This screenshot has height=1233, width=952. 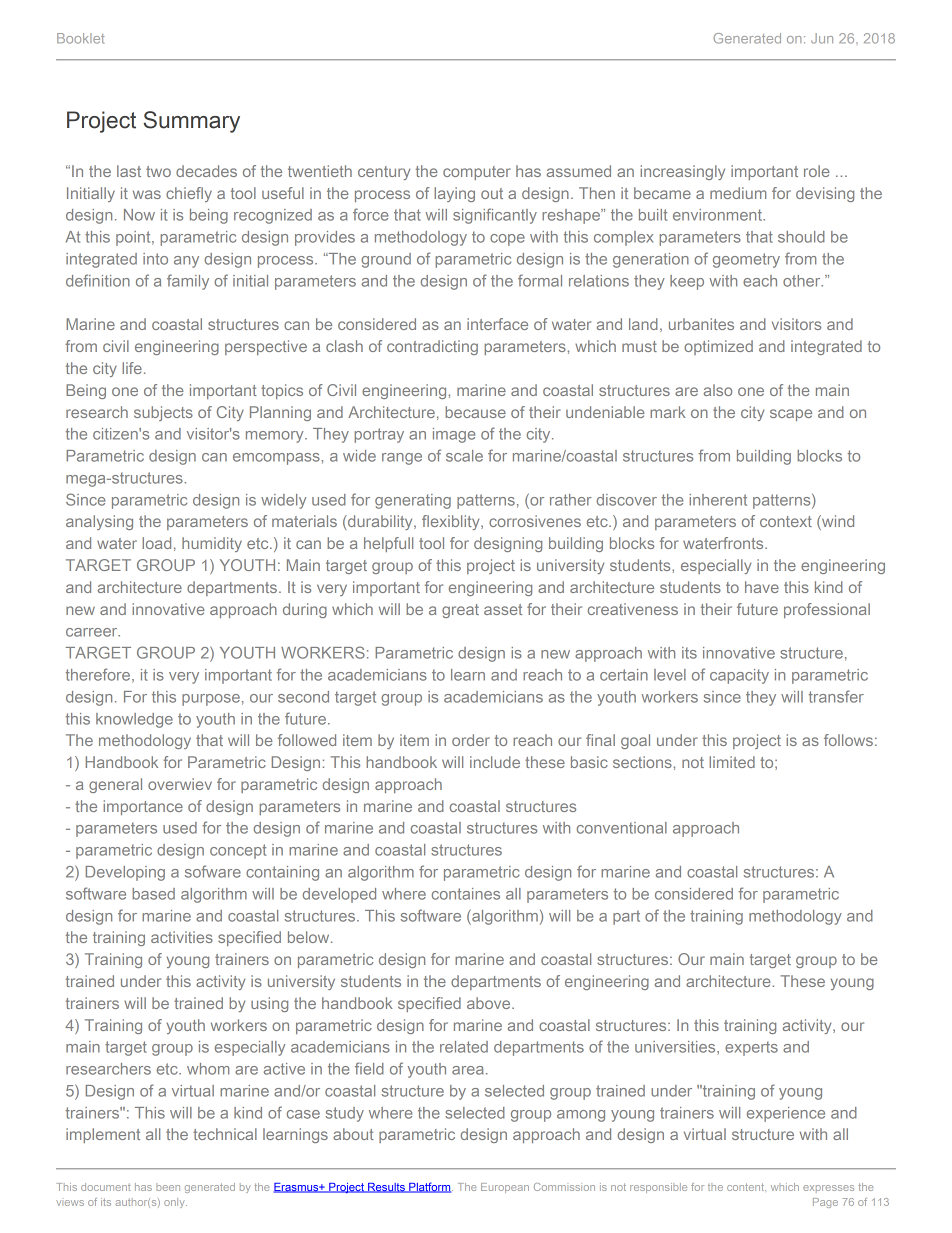 What do you see at coordinates (460, 611) in the screenshot?
I see `great` at bounding box center [460, 611].
